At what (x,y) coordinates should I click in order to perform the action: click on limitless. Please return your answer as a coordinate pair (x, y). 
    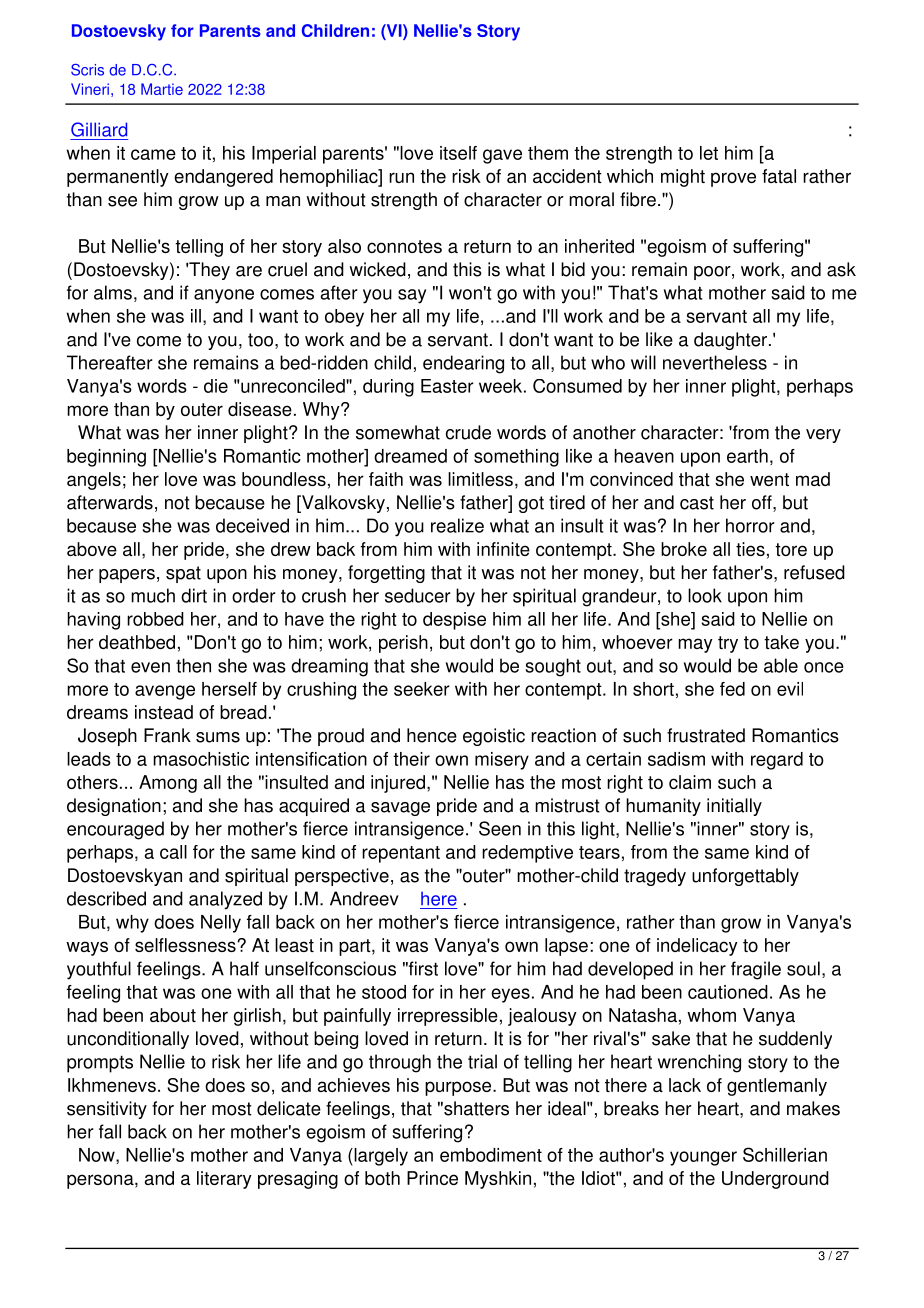
    Looking at the image, I should click on (480, 479).
